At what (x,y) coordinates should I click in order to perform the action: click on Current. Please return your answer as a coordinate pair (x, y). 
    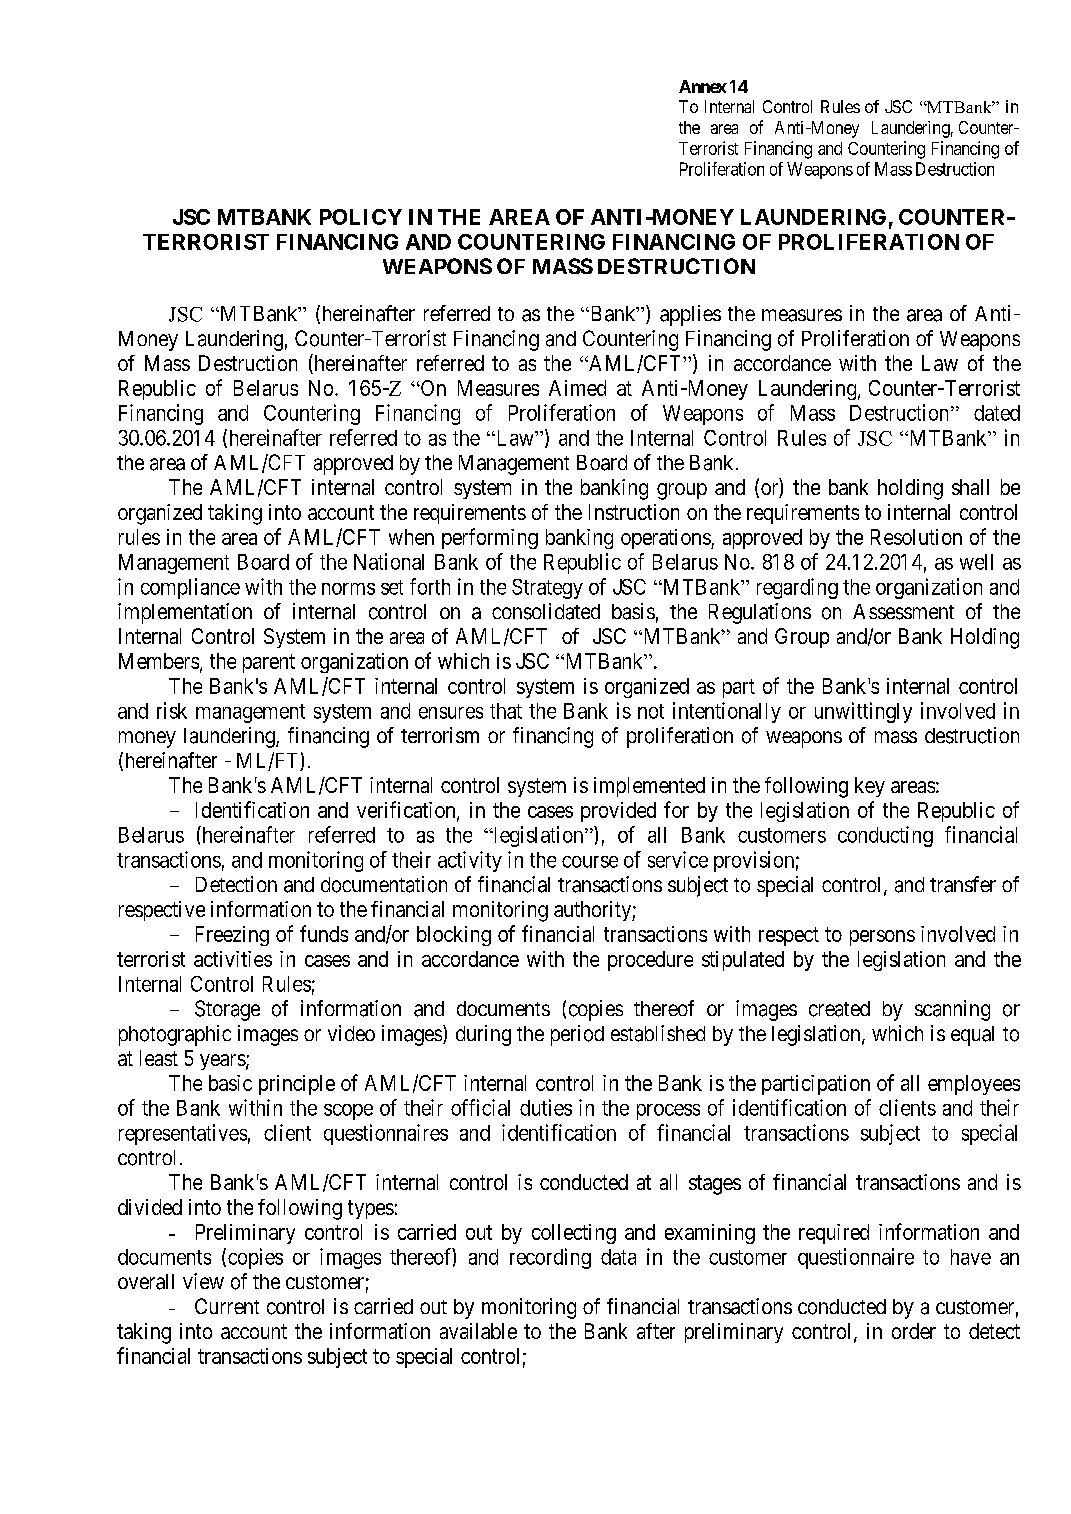
    Looking at the image, I should click on (227, 1306).
